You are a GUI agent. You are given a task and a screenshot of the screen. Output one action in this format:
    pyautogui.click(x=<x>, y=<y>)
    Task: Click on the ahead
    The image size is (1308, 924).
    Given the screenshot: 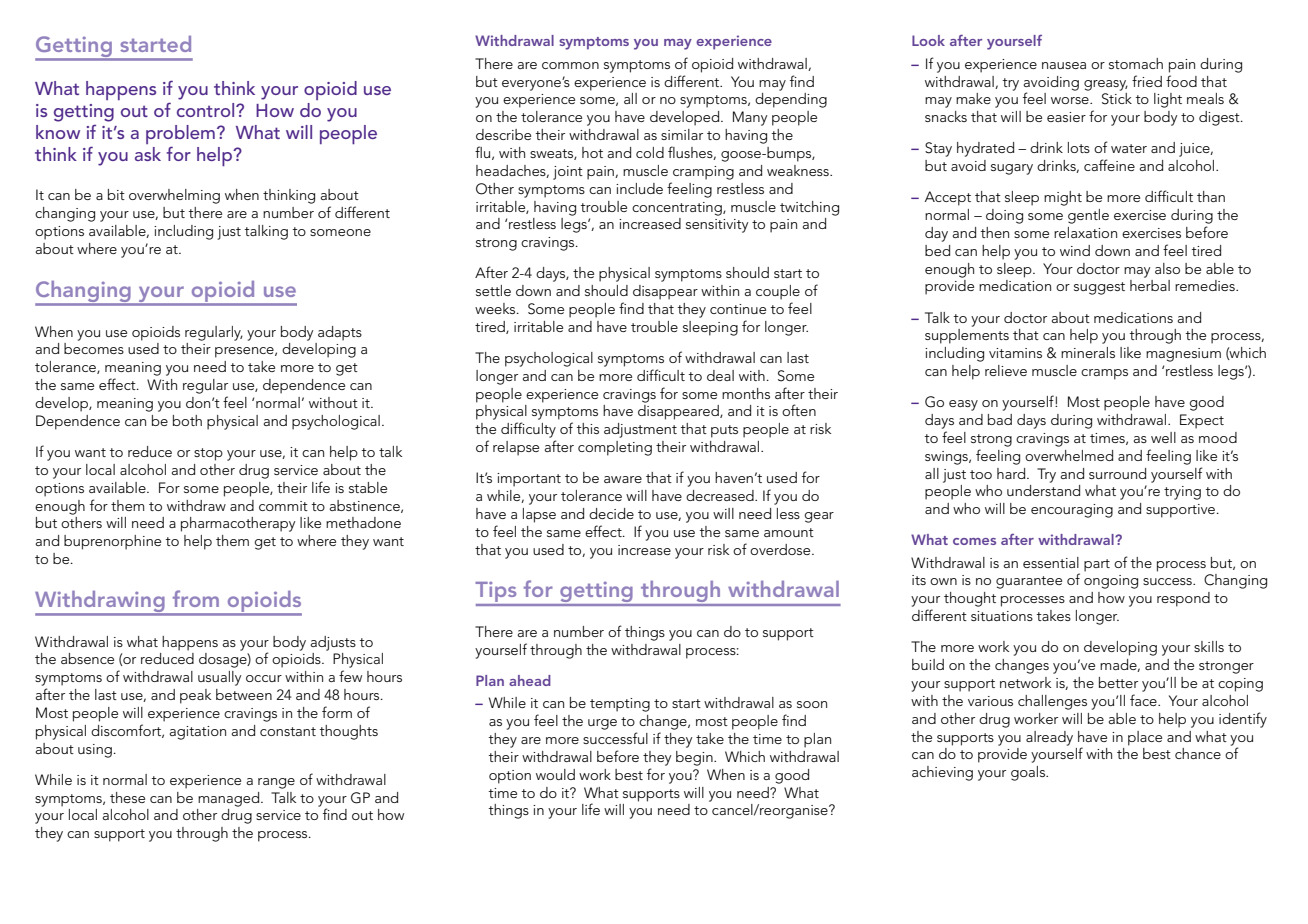 What is the action you would take?
    pyautogui.click(x=530, y=680)
